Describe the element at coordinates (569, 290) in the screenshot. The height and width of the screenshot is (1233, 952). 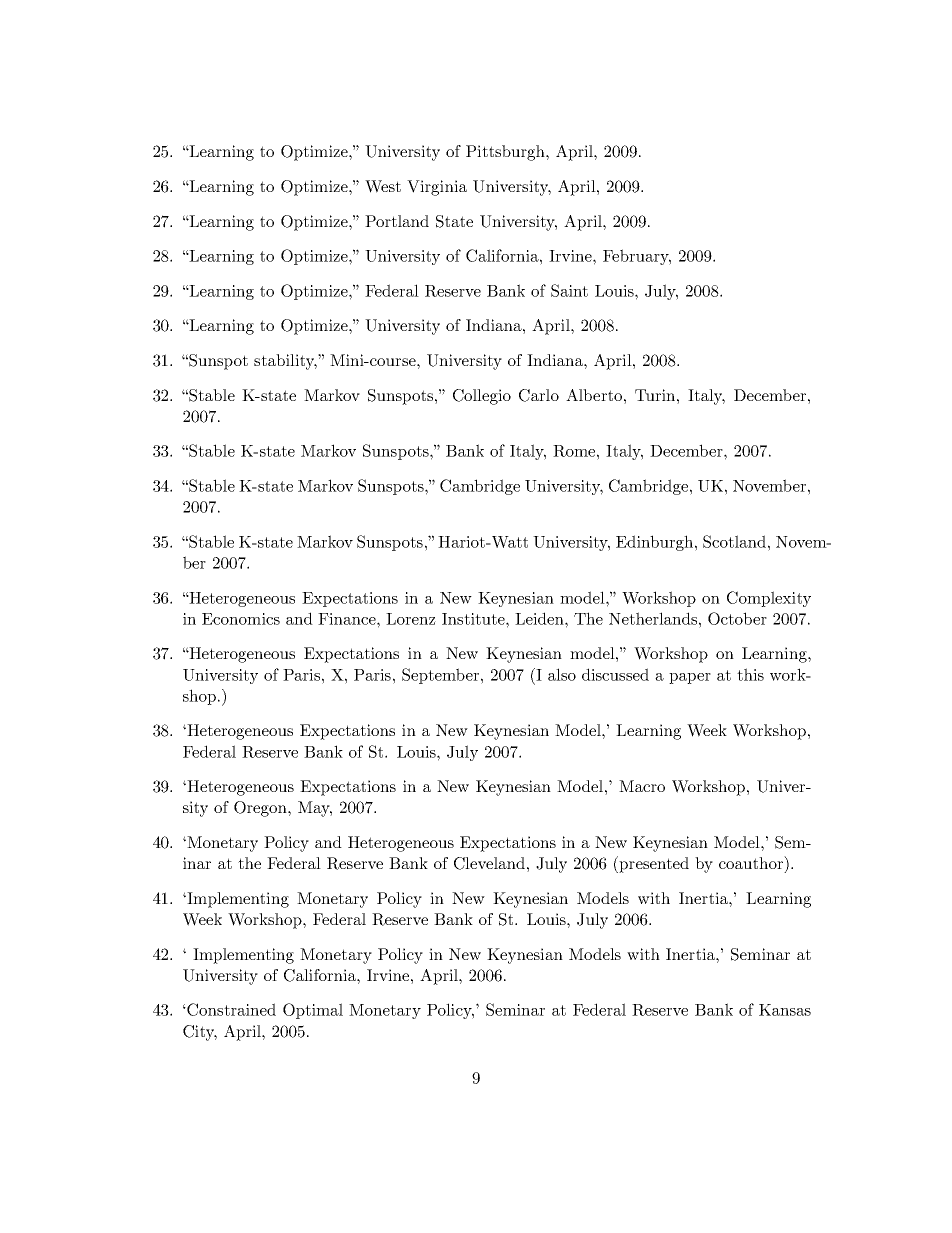
I see `Saint` at that location.
